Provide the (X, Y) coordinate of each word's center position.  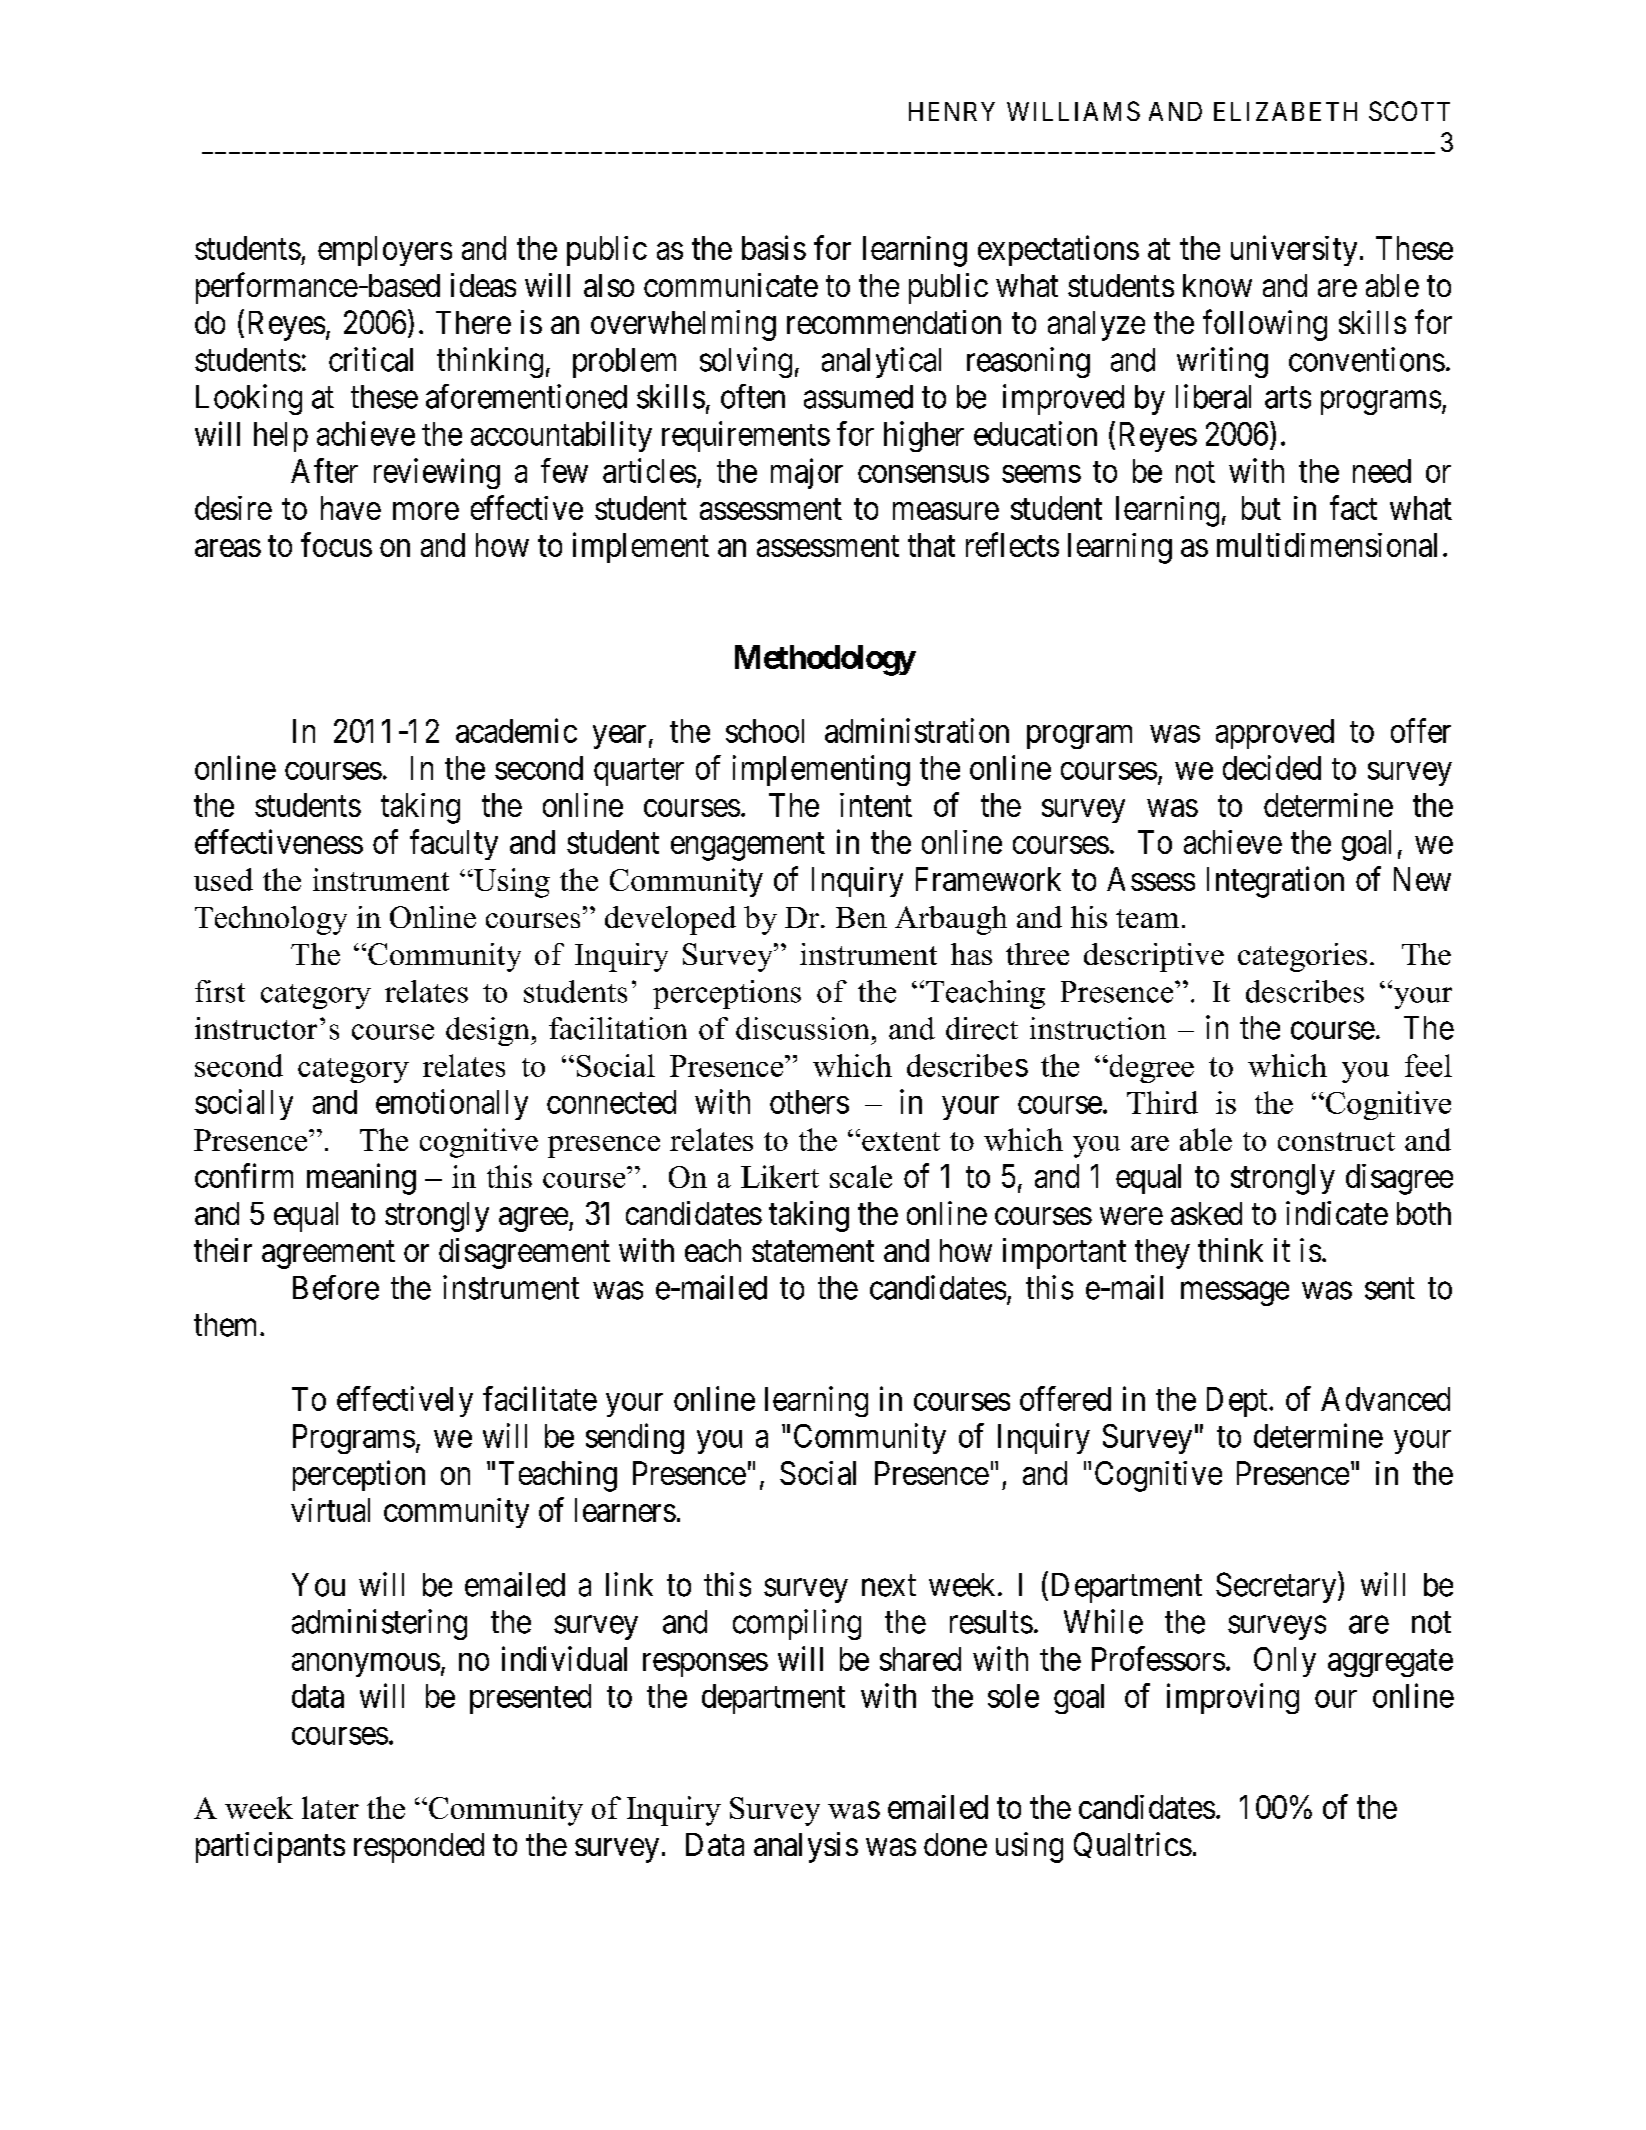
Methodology (825, 660)
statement (813, 1251)
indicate (1337, 1213)
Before (336, 1287)
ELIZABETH (1285, 111)
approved (1275, 734)
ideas (483, 285)
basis (774, 247)
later (330, 1807)
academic (516, 730)
